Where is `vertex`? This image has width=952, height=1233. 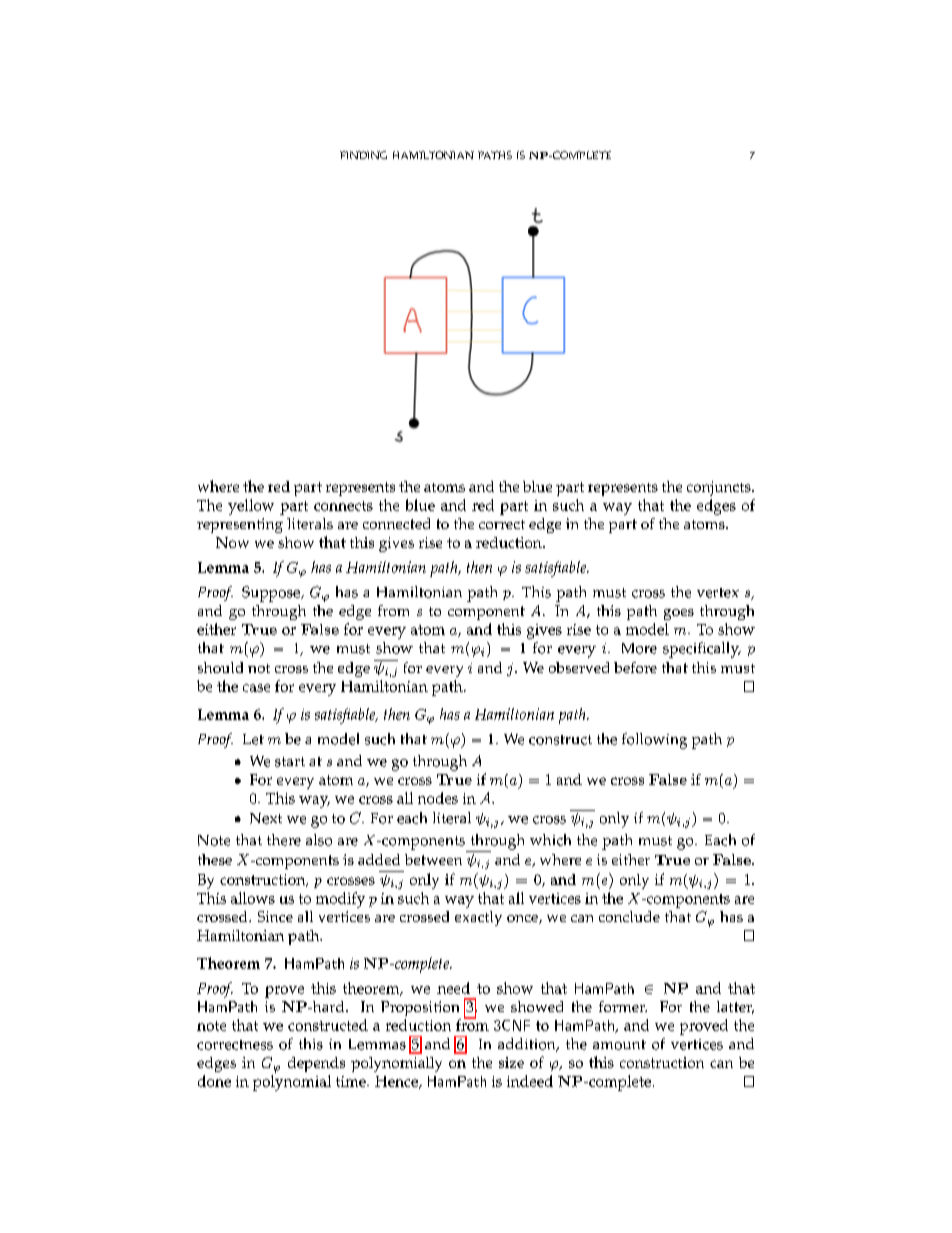 vertex is located at coordinates (718, 593).
